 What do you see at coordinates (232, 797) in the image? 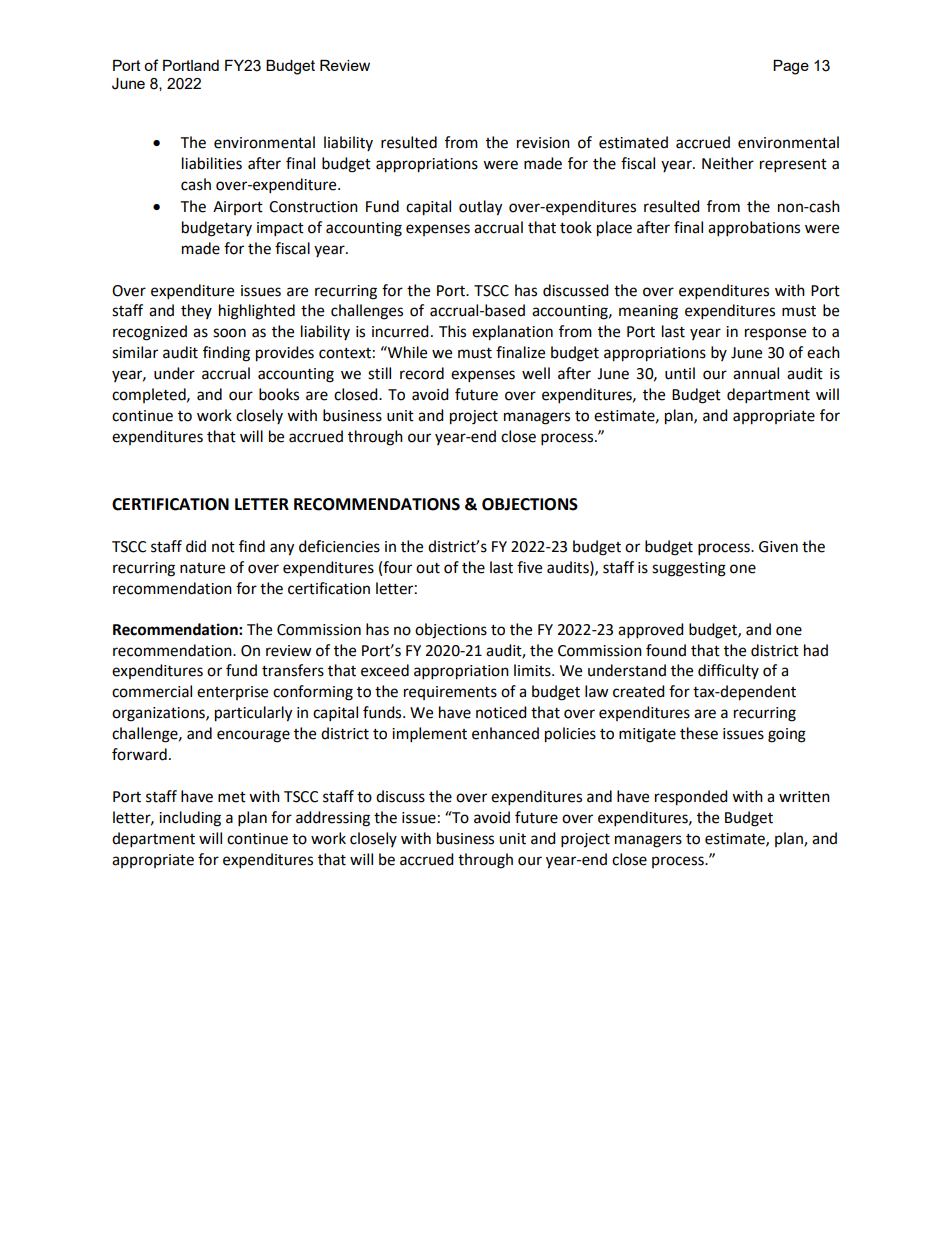
I see `met` at bounding box center [232, 797].
